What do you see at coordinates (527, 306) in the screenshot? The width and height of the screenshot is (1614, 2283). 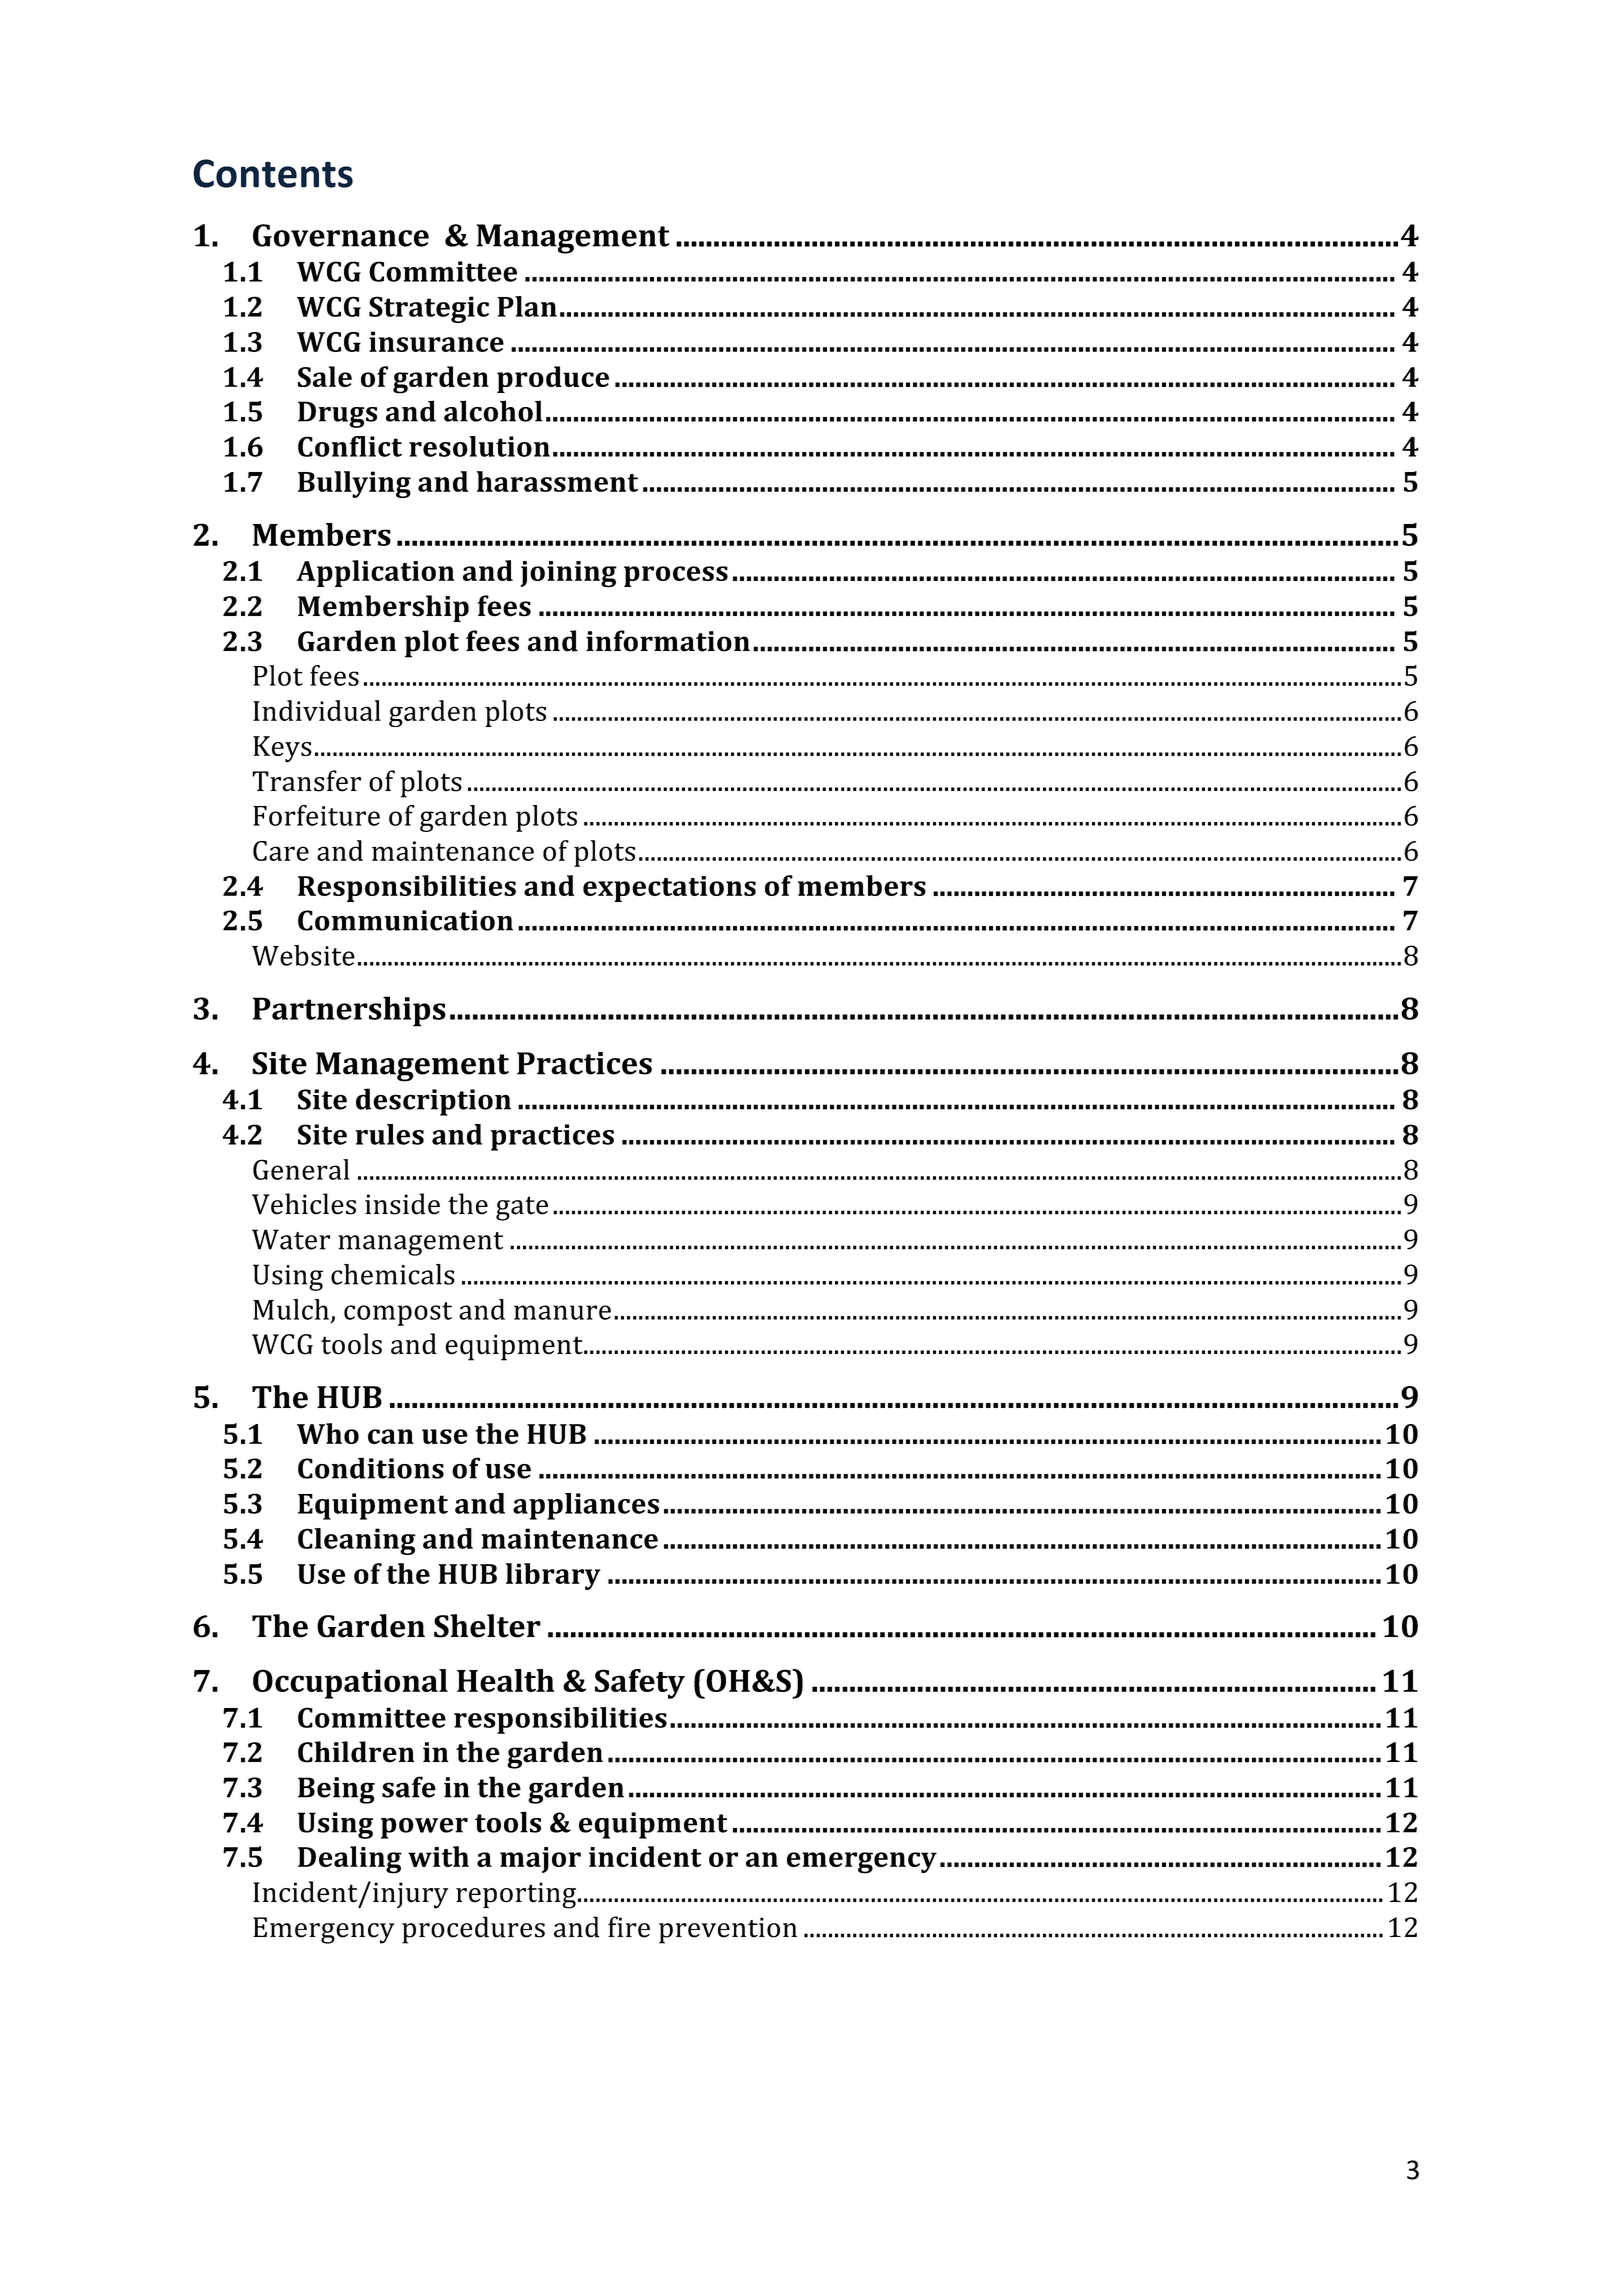 I see `Plan` at bounding box center [527, 306].
